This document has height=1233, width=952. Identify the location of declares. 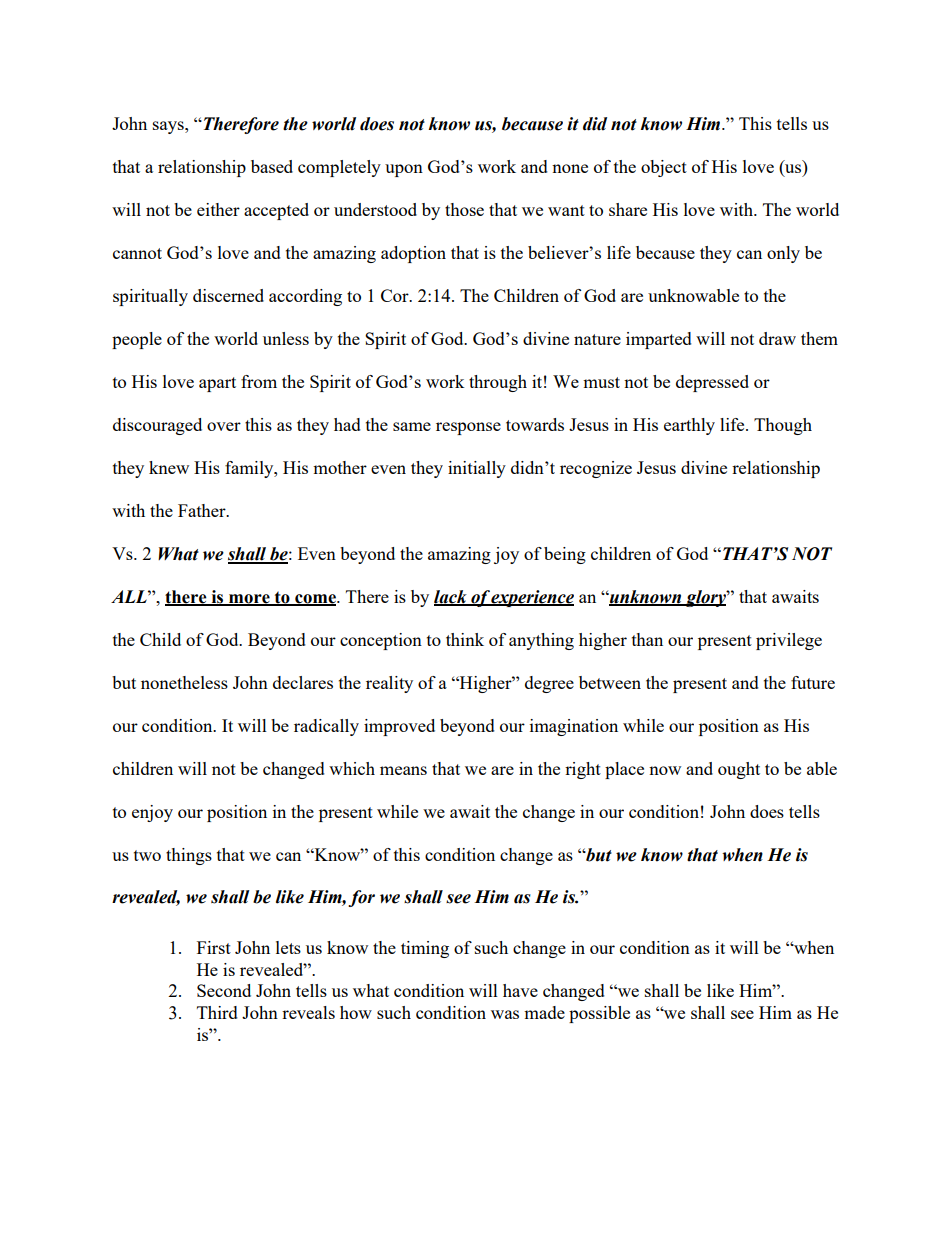
(303, 682).
